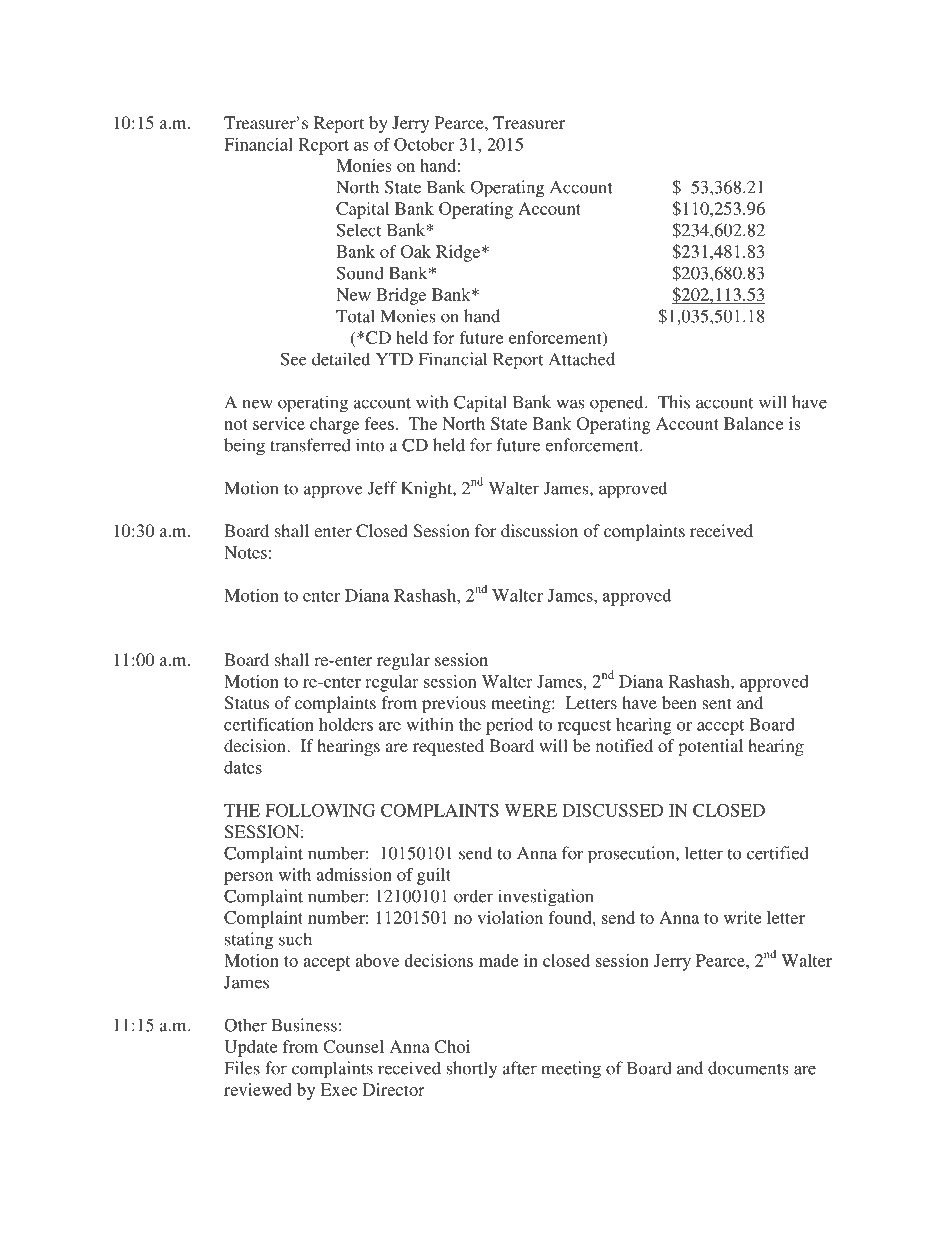 Image resolution: width=952 pixels, height=1233 pixels. What do you see at coordinates (304, 1025) in the screenshot?
I see `Business` at bounding box center [304, 1025].
